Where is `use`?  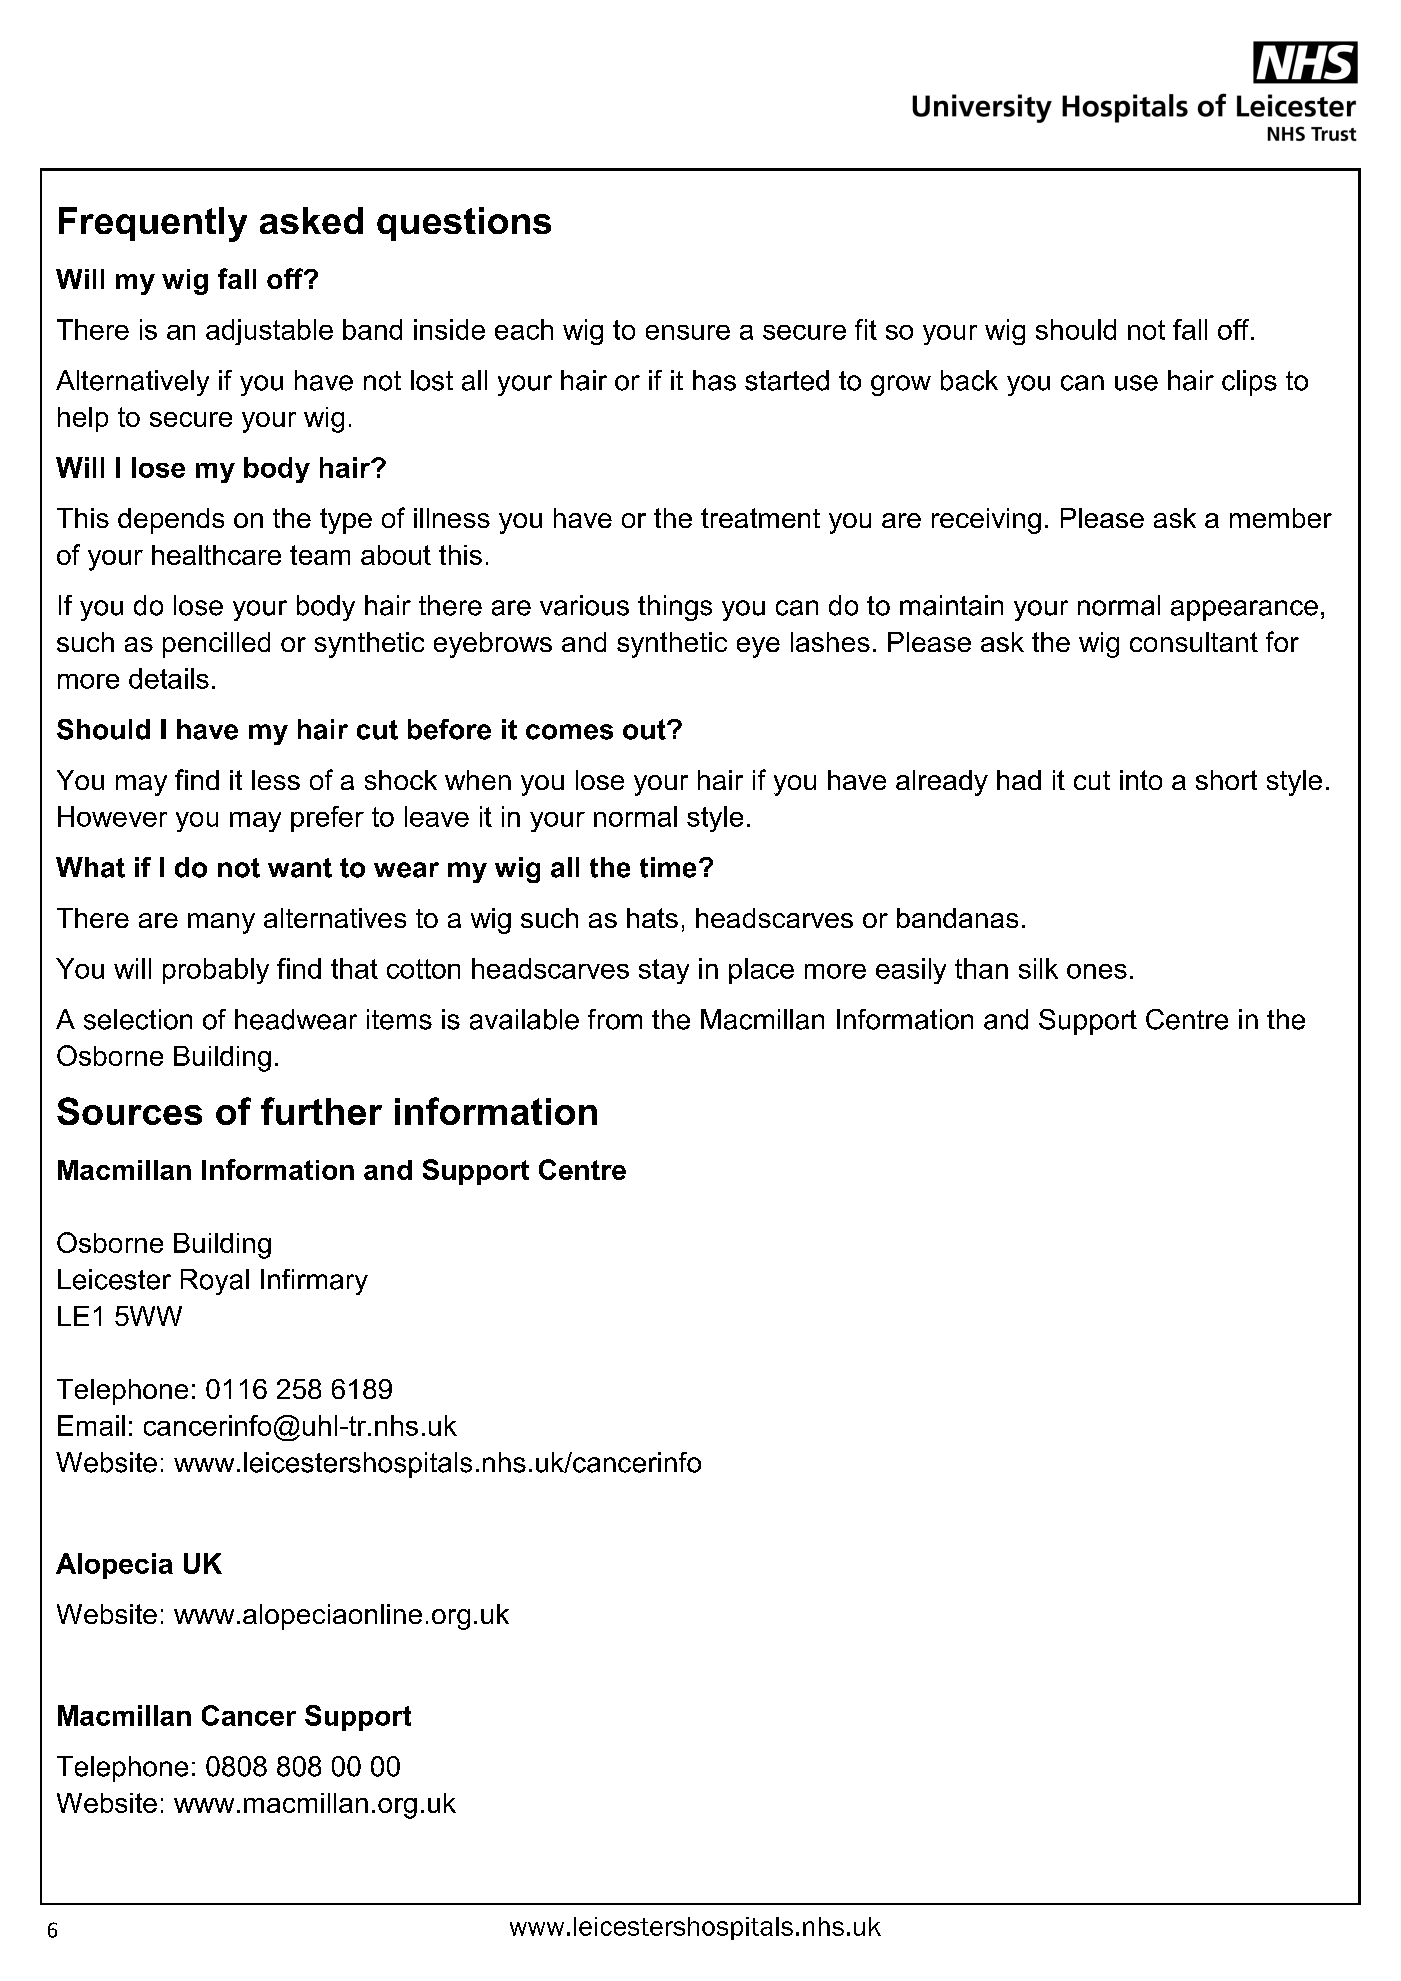 use is located at coordinates (1136, 383).
